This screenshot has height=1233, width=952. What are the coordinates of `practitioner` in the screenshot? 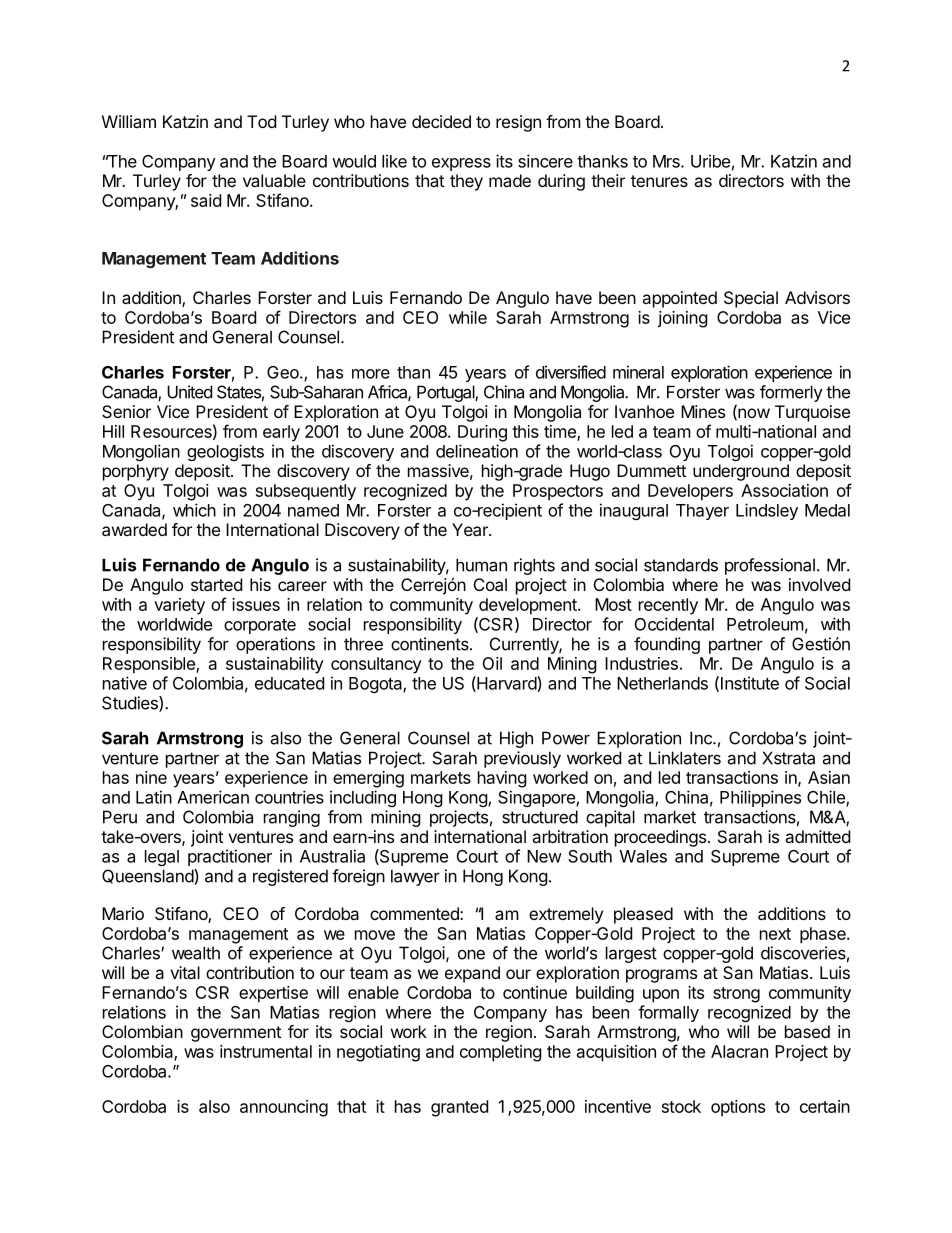 It's located at (230, 857).
